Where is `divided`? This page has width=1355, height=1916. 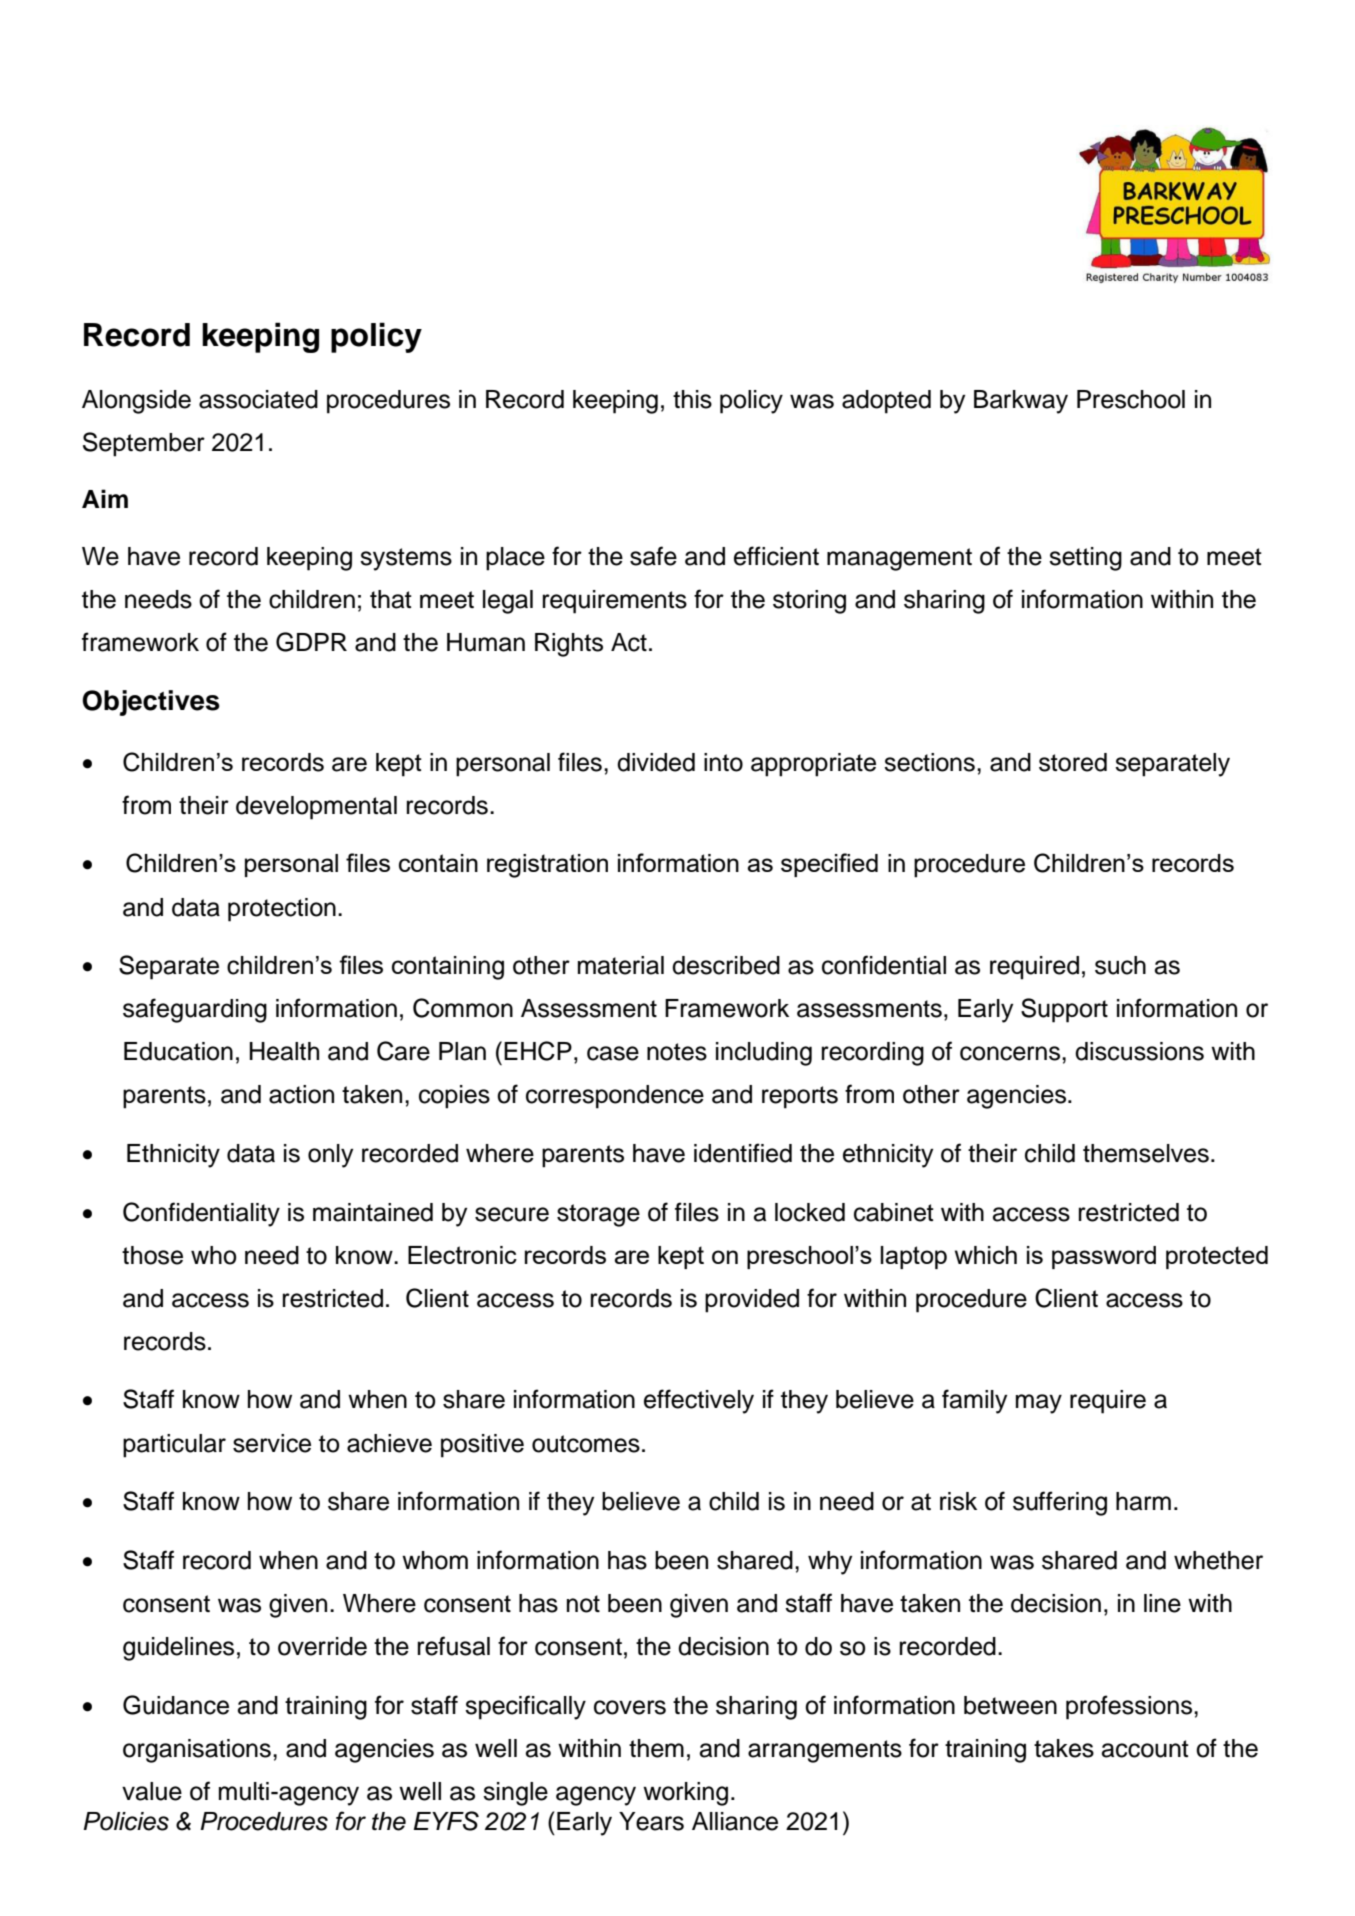
divided is located at coordinates (656, 762).
